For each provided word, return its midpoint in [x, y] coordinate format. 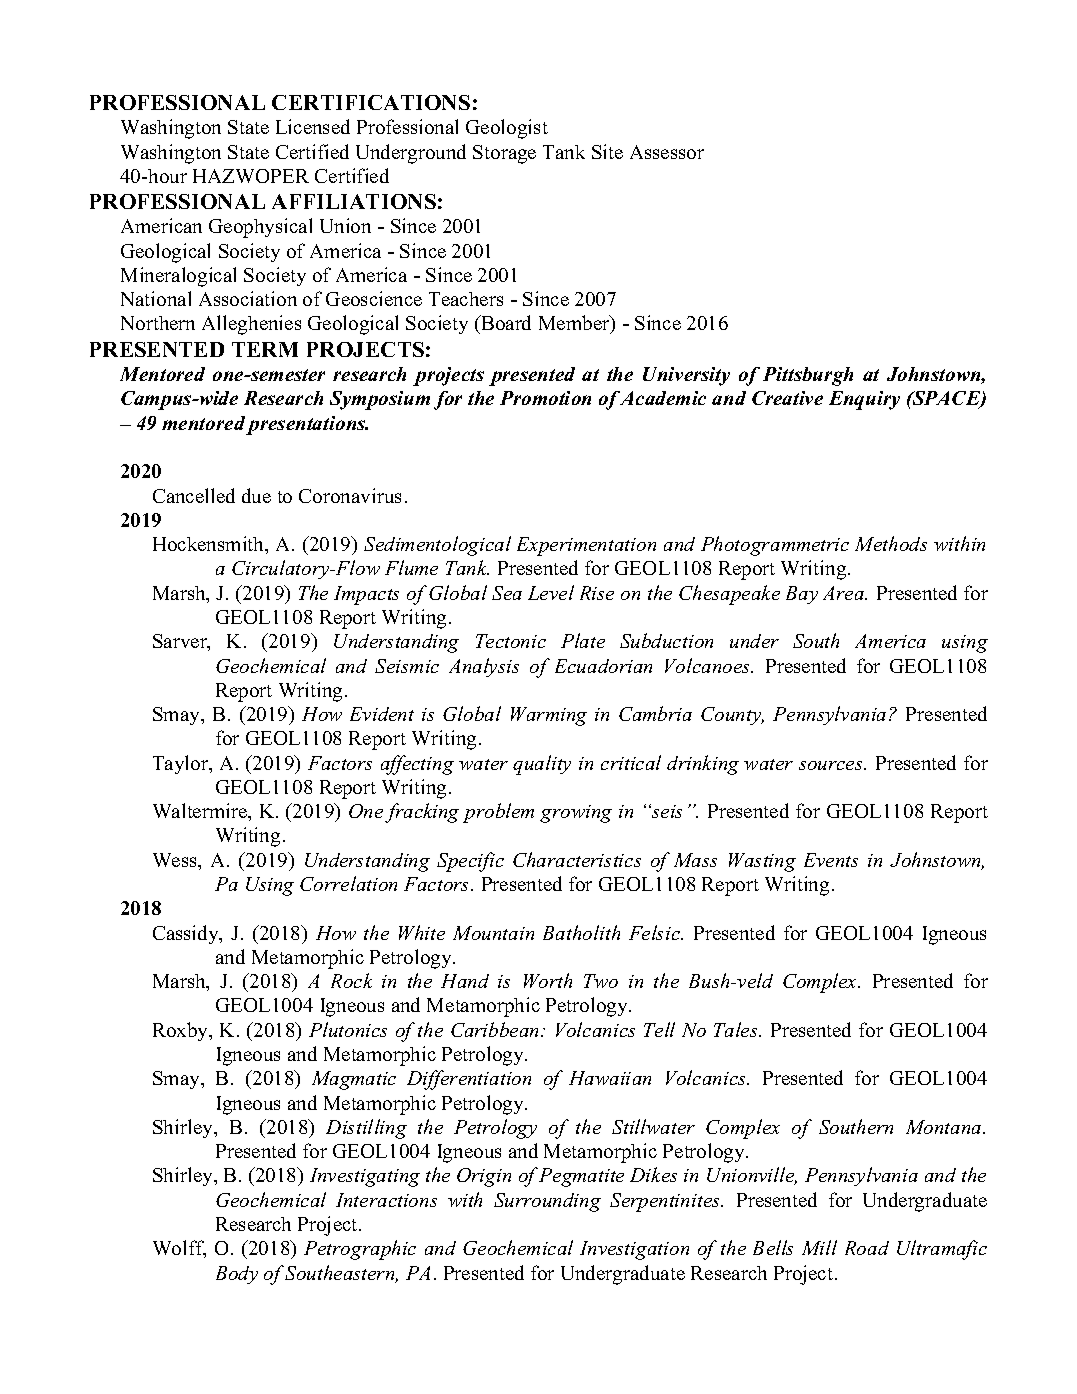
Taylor [182, 764]
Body [237, 1275]
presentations [307, 425]
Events [831, 860]
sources [832, 765]
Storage [504, 154]
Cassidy [187, 934]
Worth [548, 980]
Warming [549, 716]
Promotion [545, 398]
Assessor [667, 152]
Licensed [313, 126]
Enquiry [864, 400]
